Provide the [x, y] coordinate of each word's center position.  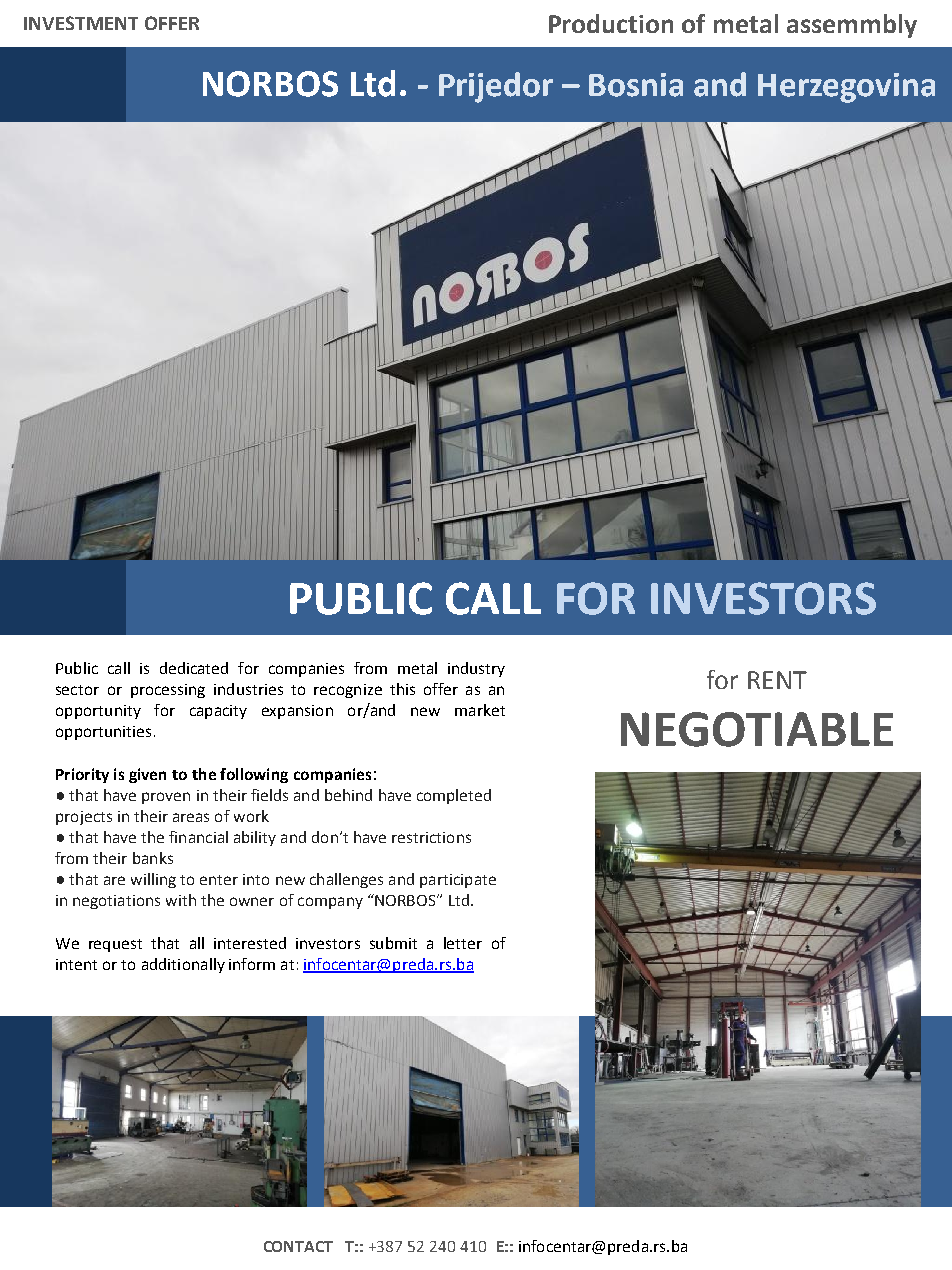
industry [476, 669]
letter [463, 943]
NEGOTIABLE [757, 729]
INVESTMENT [81, 23]
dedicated [194, 668]
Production [611, 23]
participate [458, 881]
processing [168, 691]
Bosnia [636, 85]
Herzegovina [846, 88]
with [181, 900]
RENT [777, 680]
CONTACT [298, 1246]
